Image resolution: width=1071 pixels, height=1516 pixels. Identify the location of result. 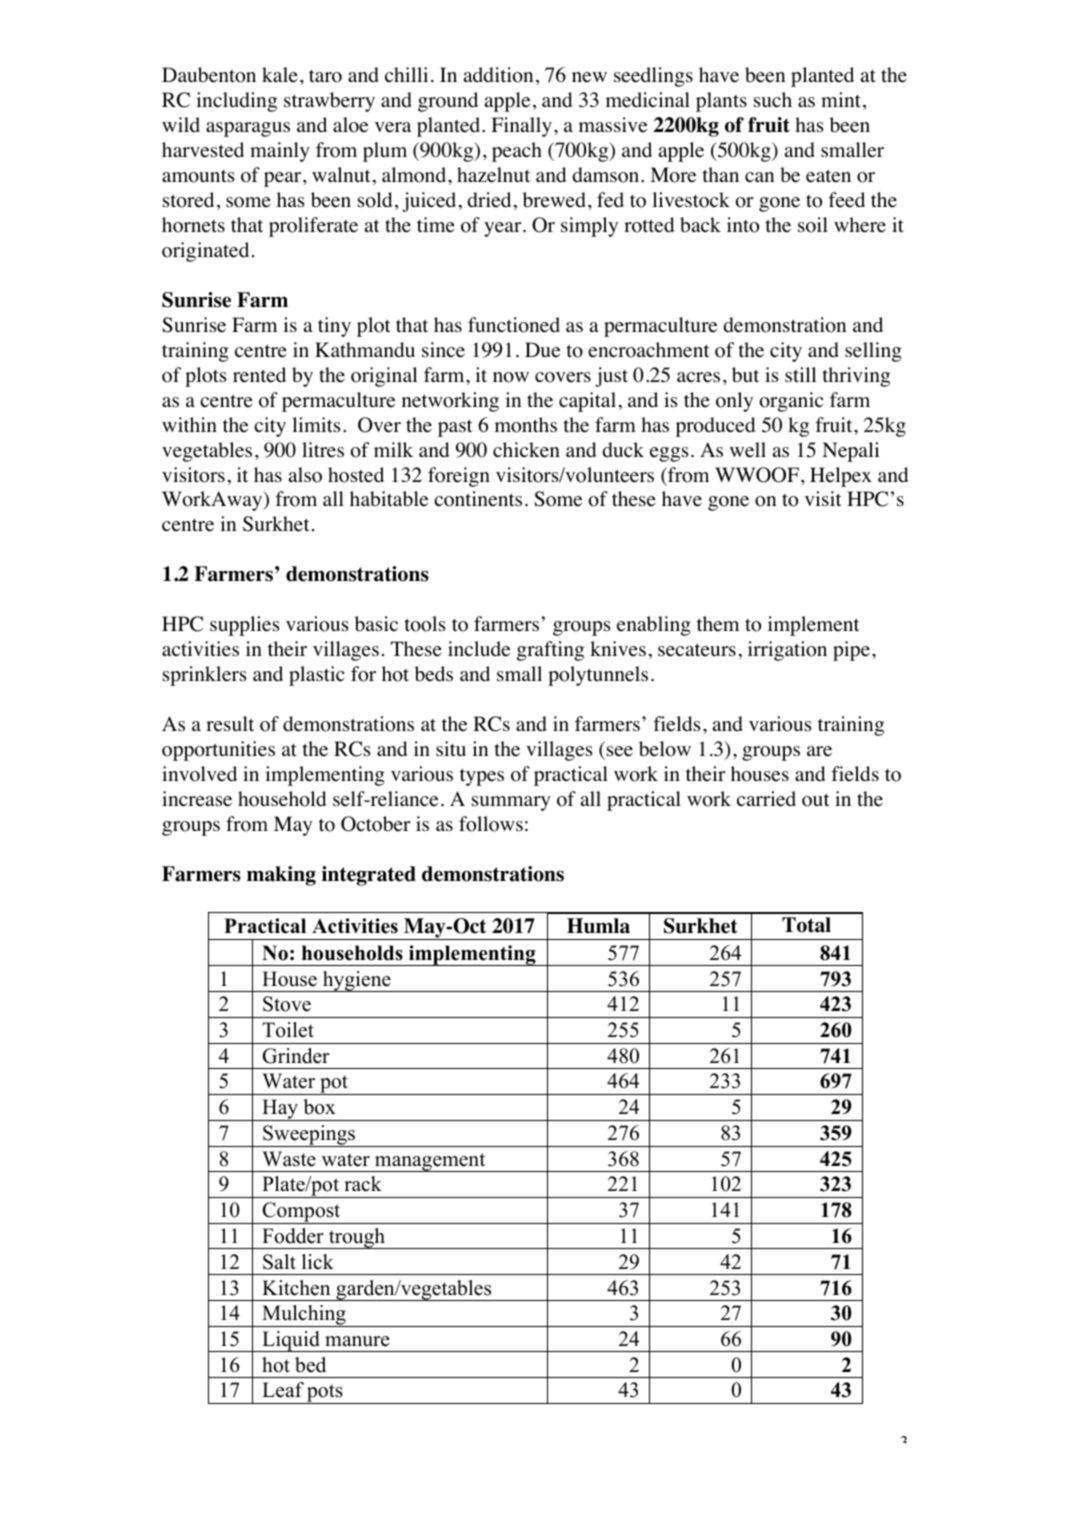
(230, 724).
